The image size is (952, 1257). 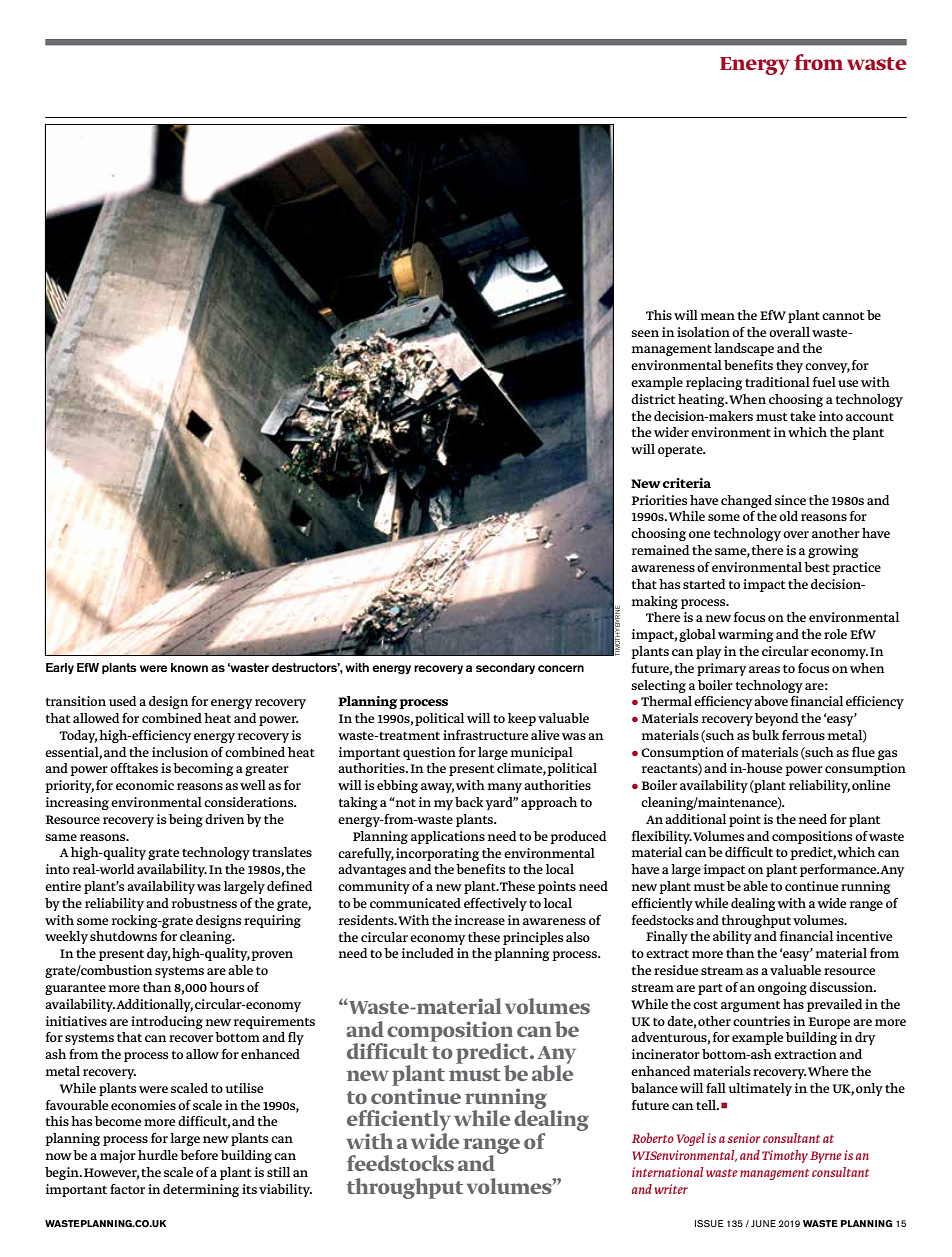 I want to click on ferrous, so click(x=803, y=735).
